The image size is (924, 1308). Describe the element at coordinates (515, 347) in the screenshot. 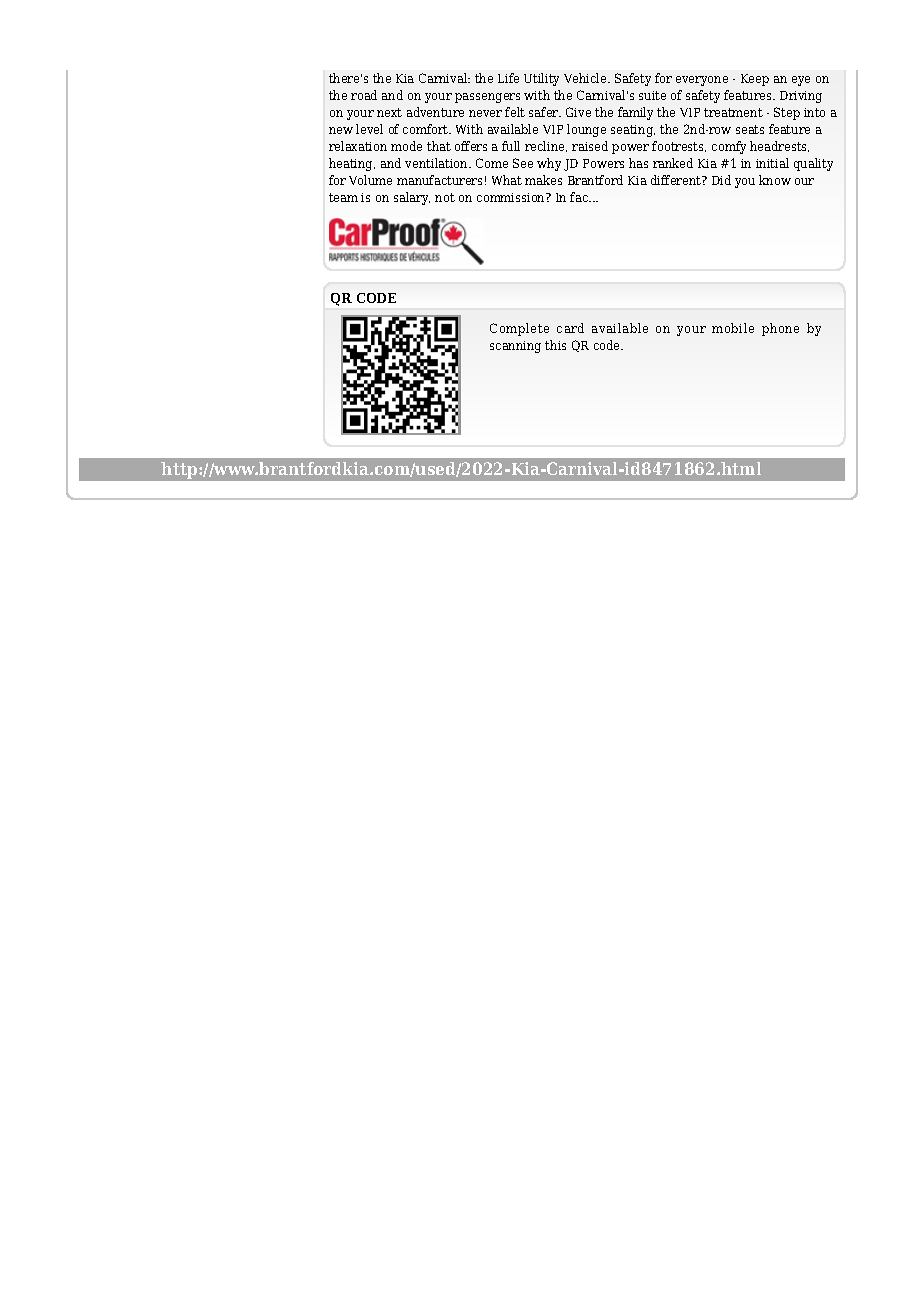

I see `scanning` at that location.
